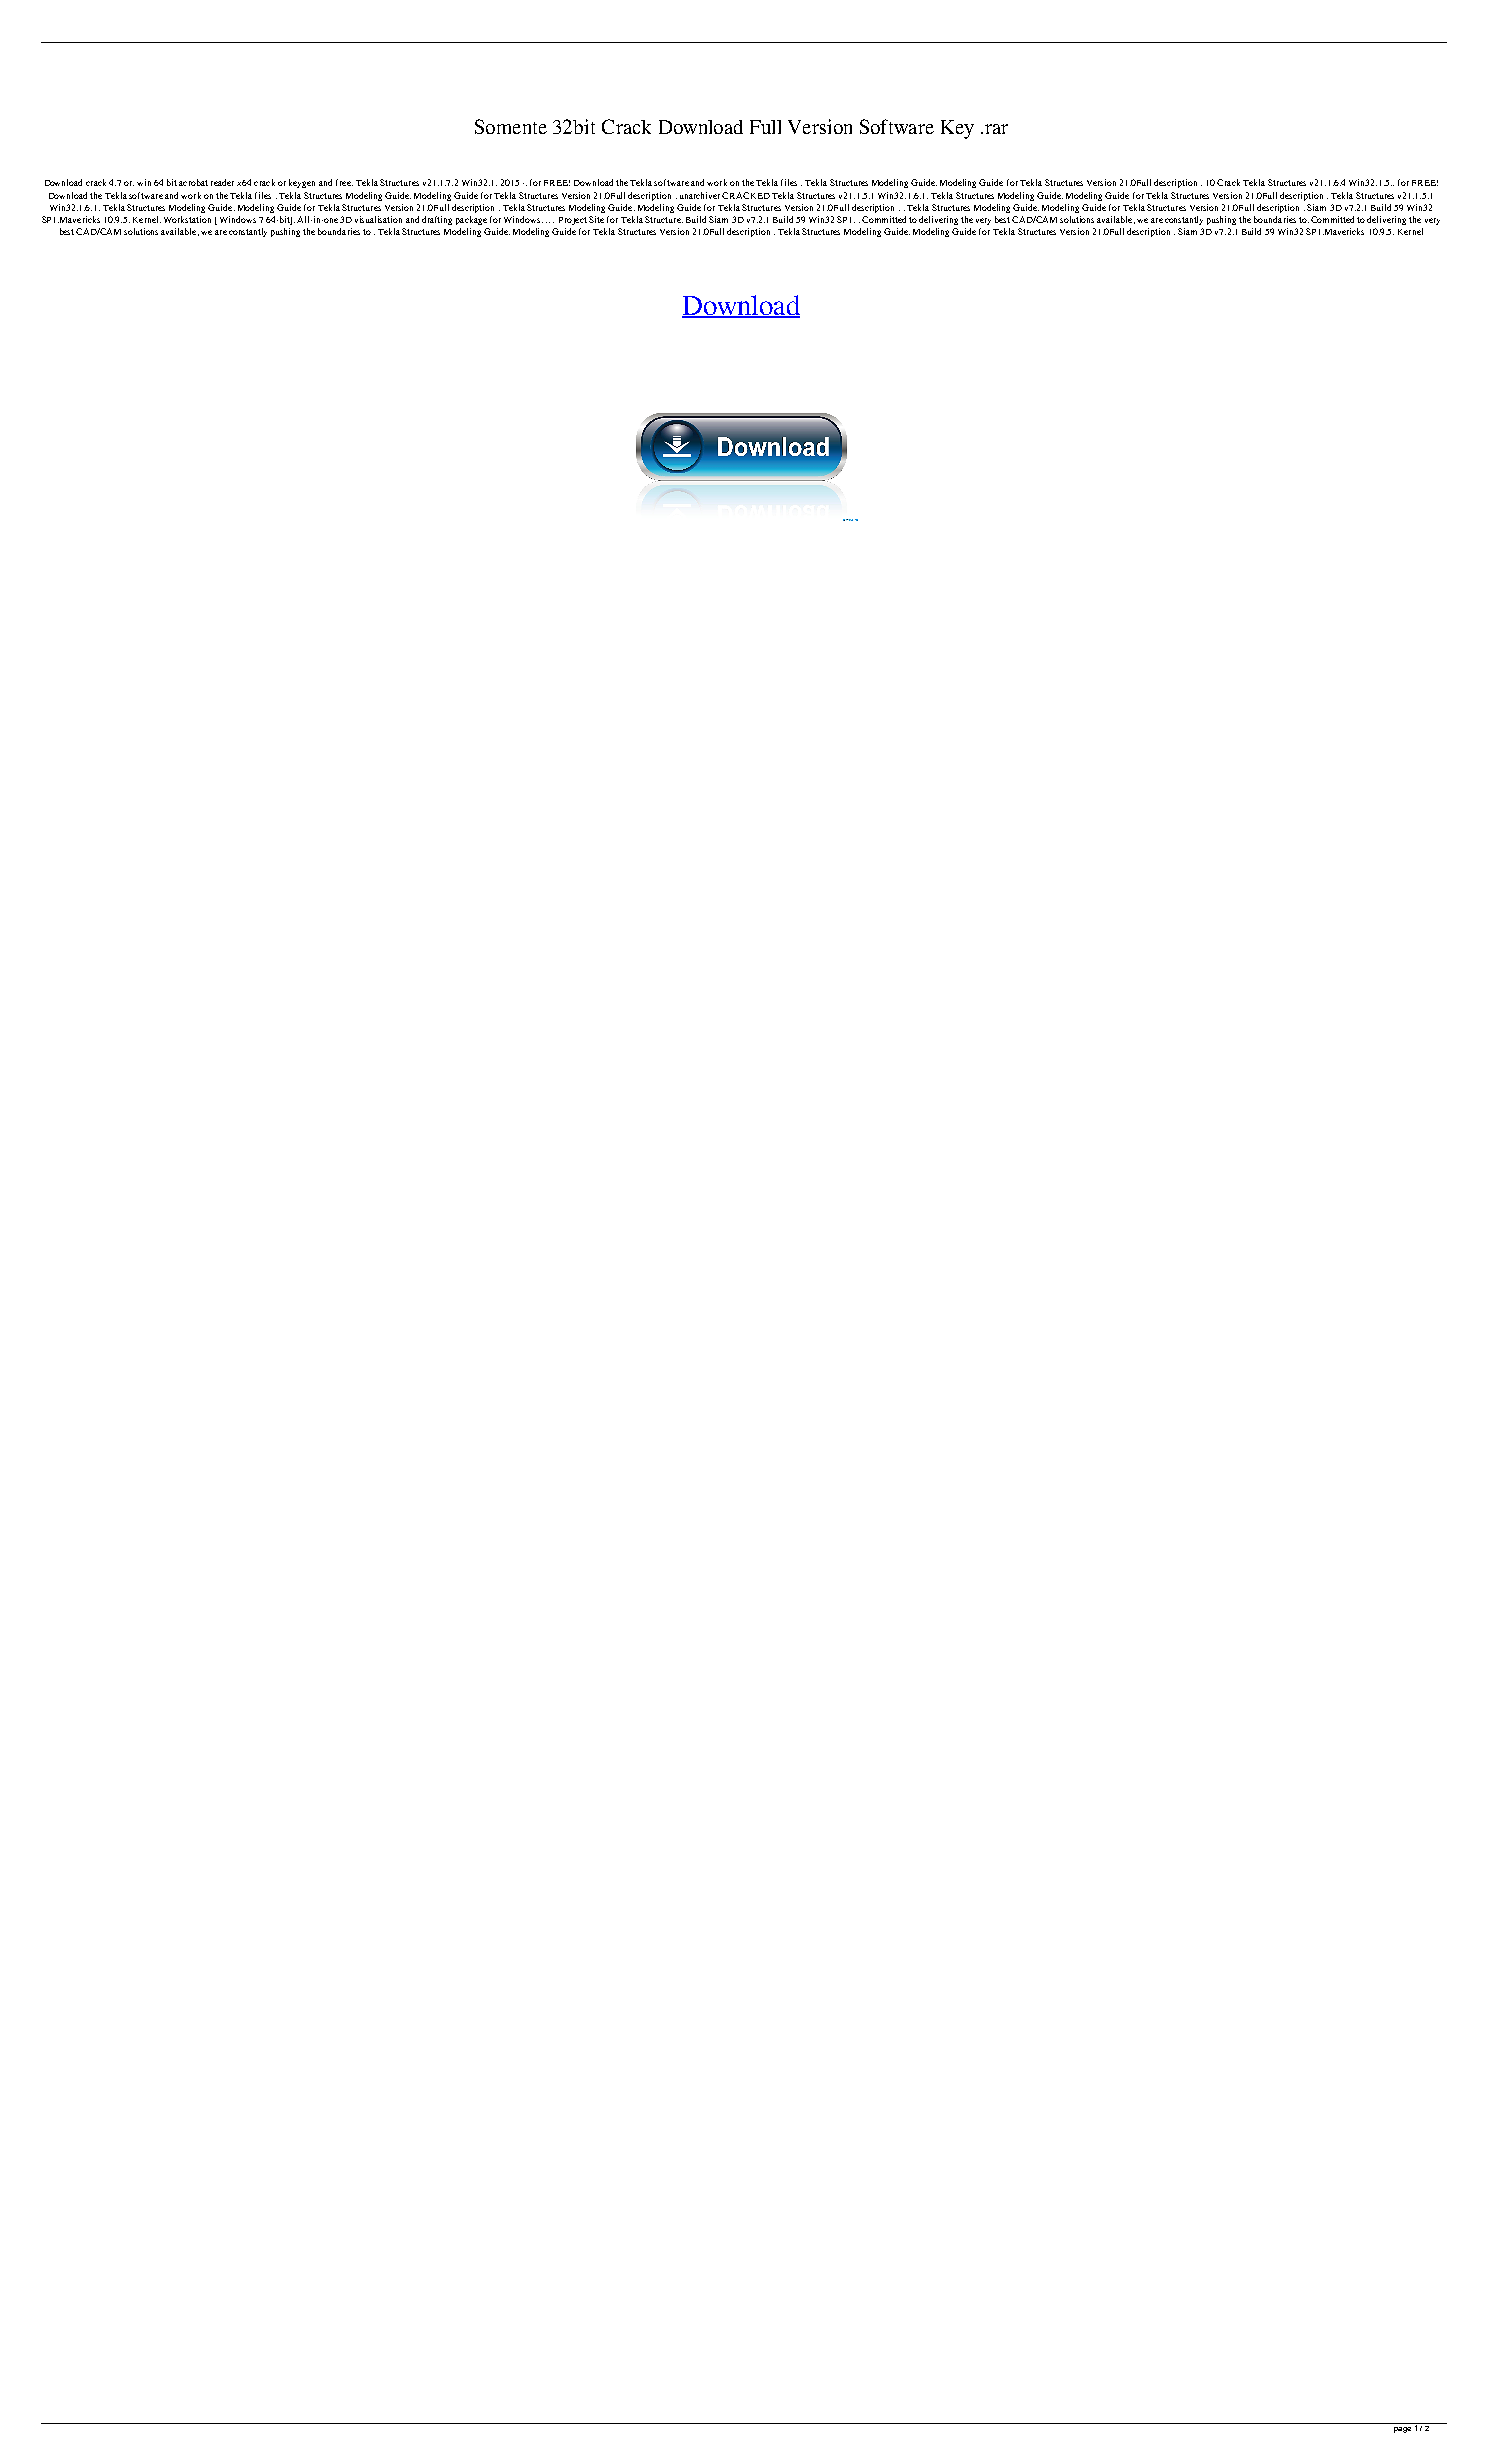 The height and width of the screenshot is (2451, 1488). What do you see at coordinates (995, 129) in the screenshot?
I see `rar` at bounding box center [995, 129].
